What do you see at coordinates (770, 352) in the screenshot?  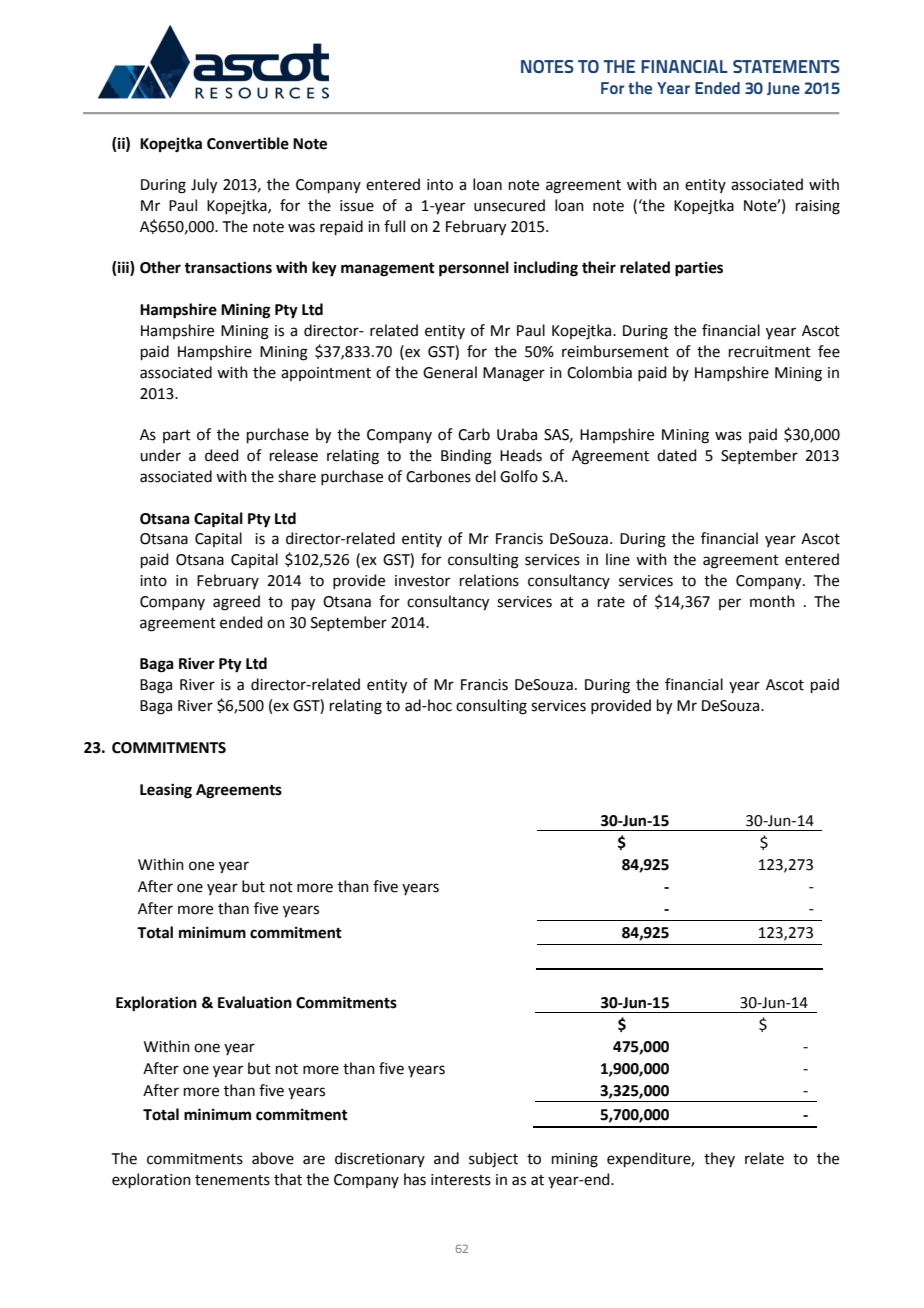 I see `recruitment` at bounding box center [770, 352].
